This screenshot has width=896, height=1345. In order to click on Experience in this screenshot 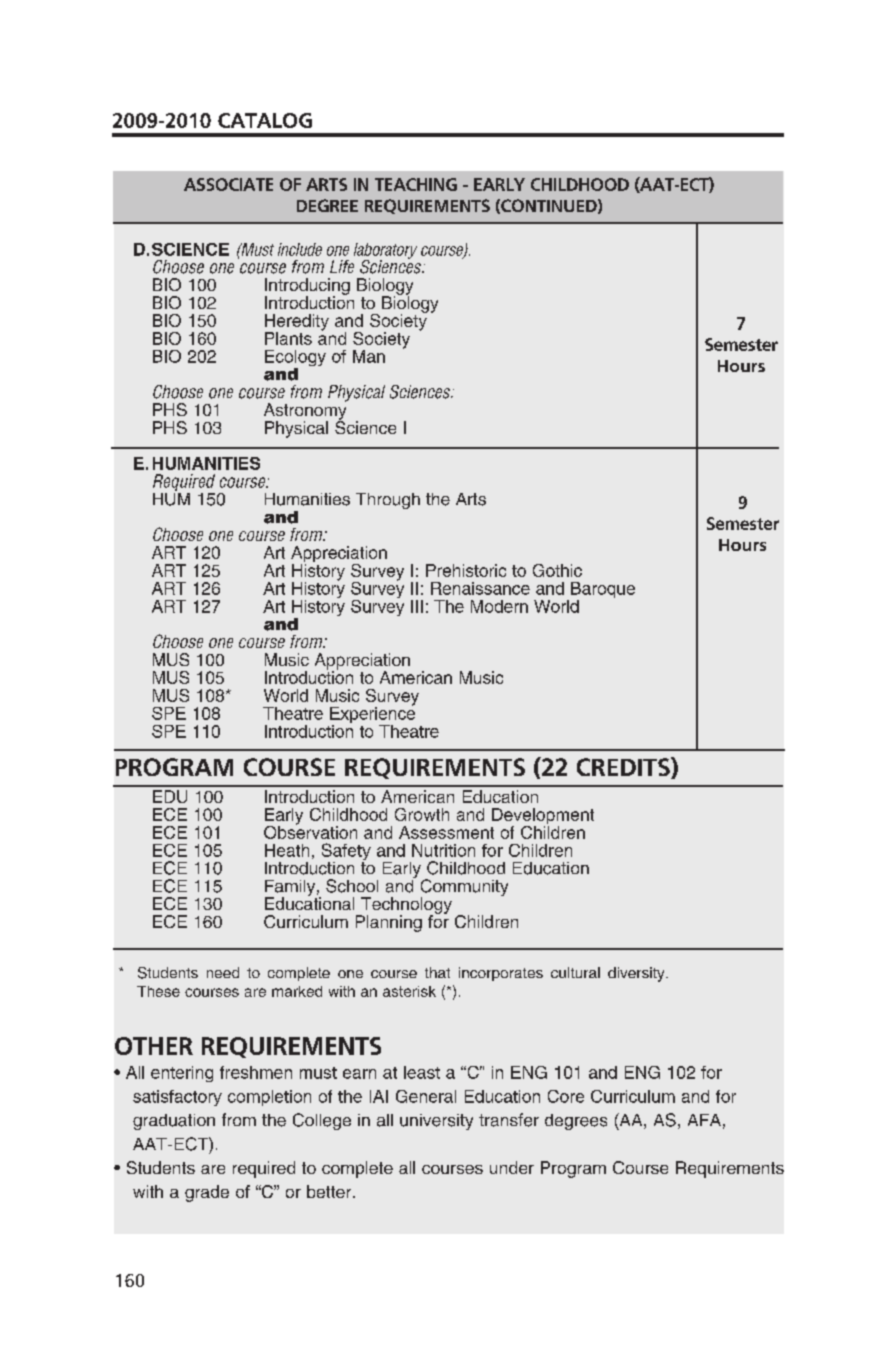, I will do `click(372, 715)`.
